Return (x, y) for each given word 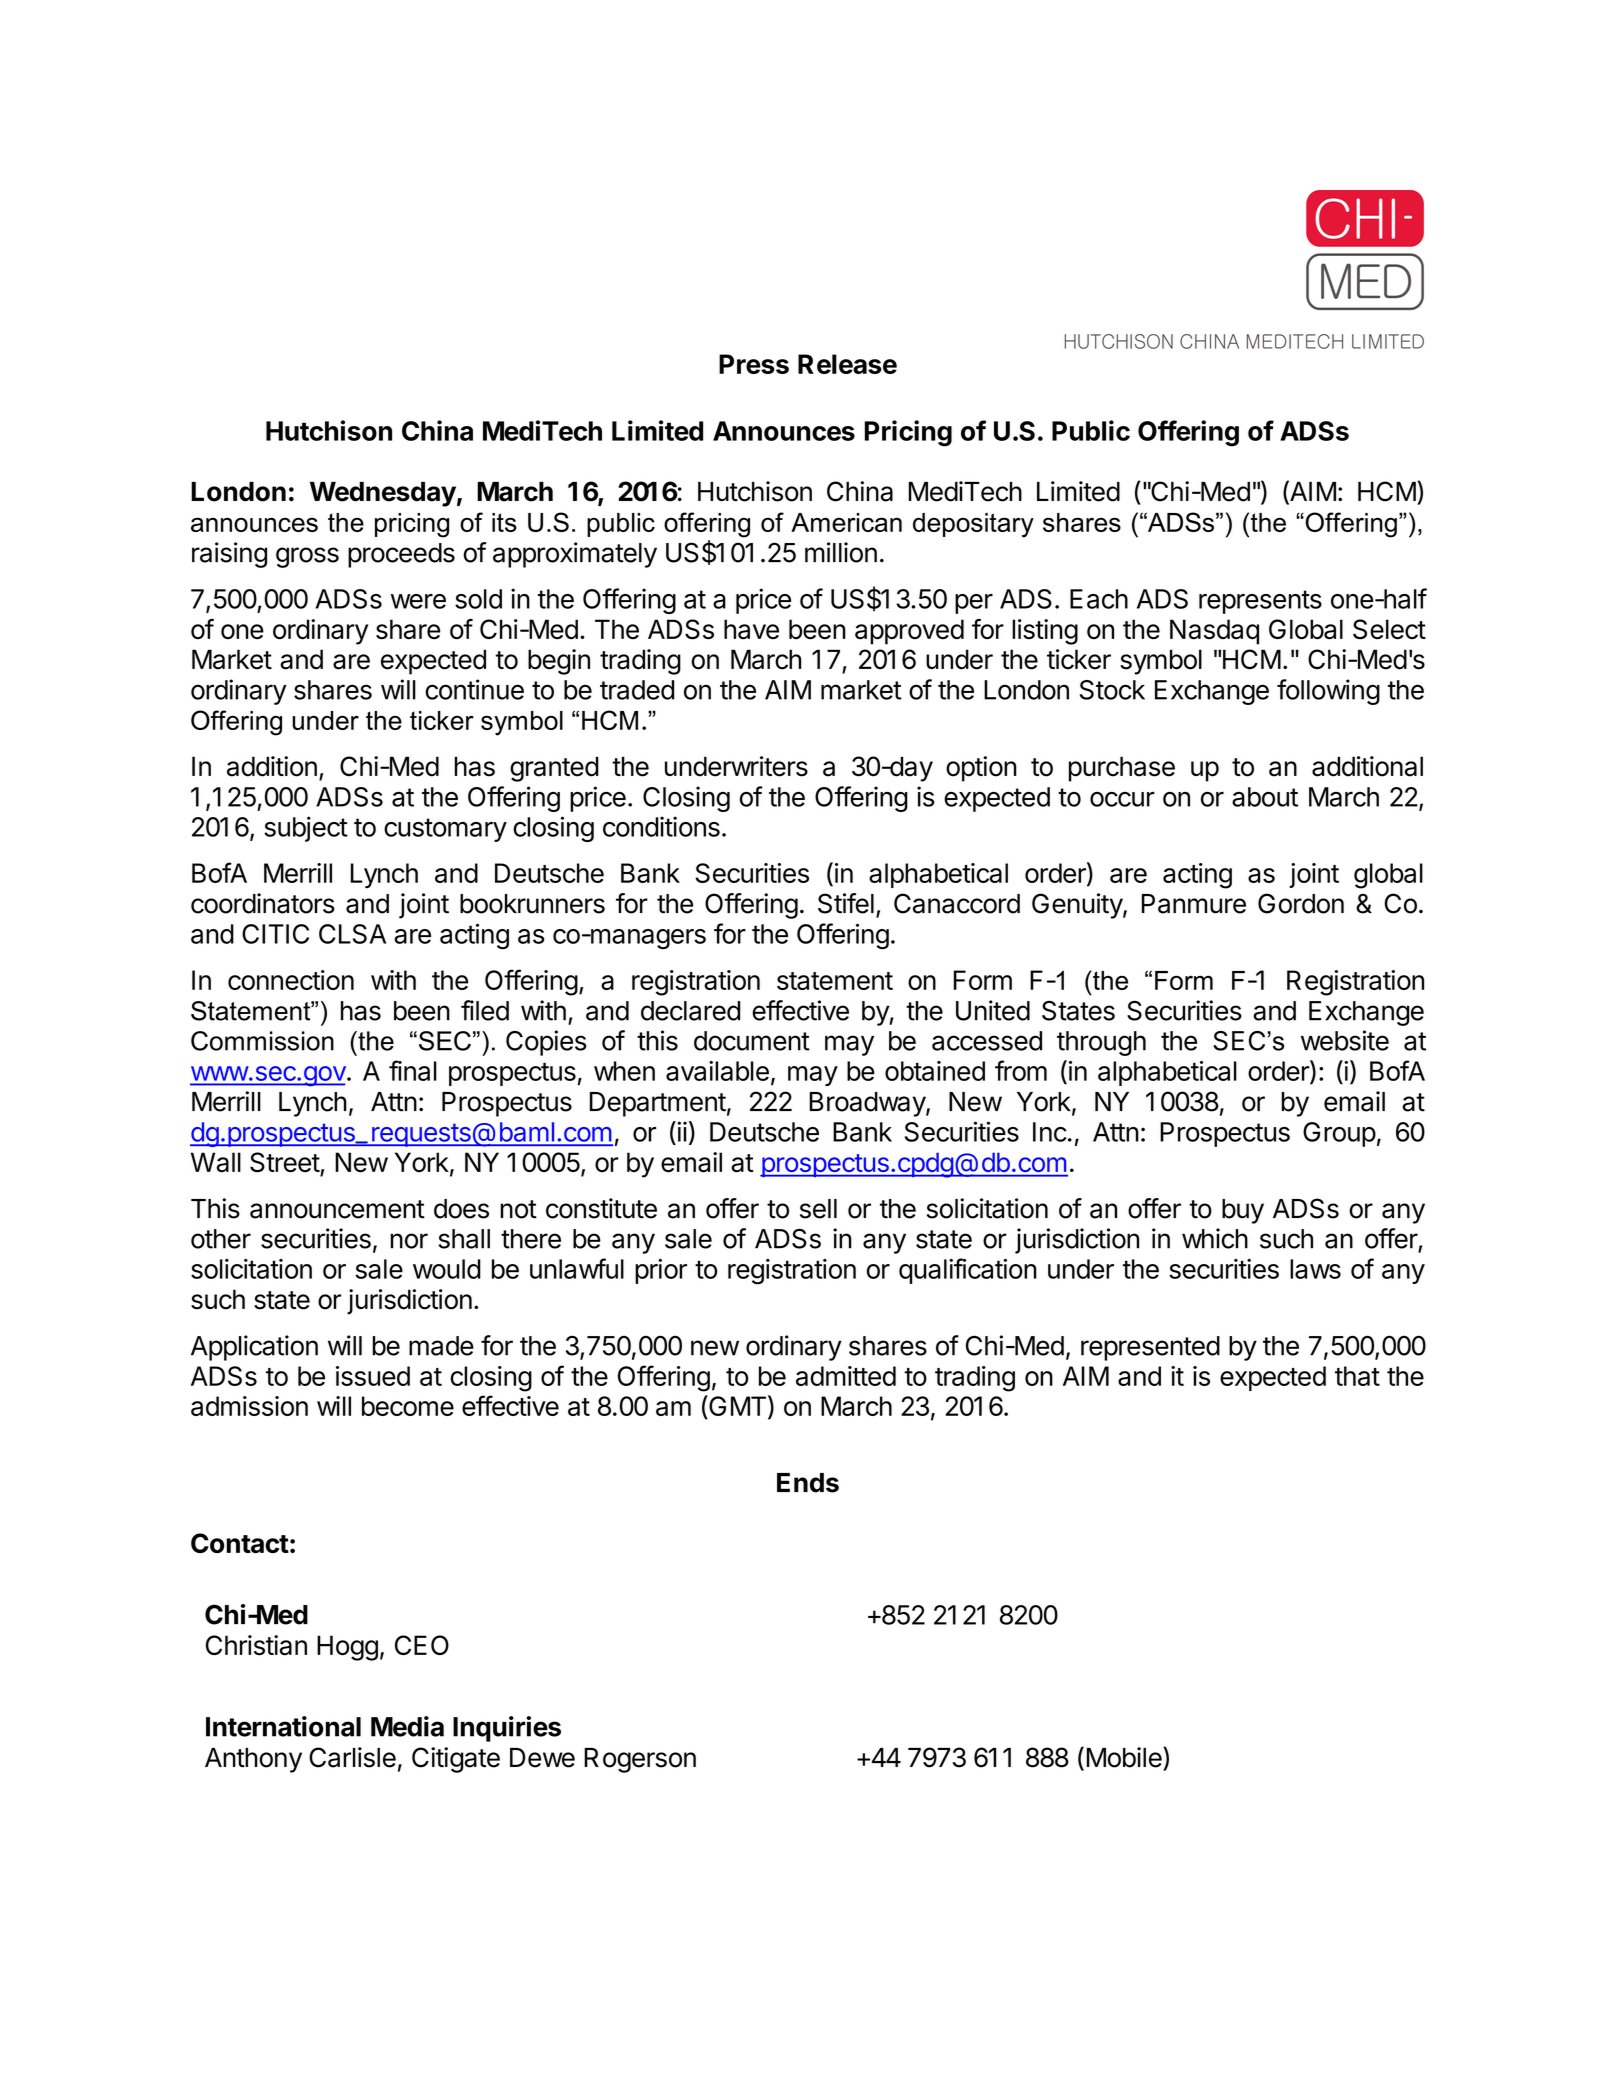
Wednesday (383, 494)
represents (1260, 602)
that (1357, 1376)
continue (474, 689)
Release (847, 364)
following (1328, 692)
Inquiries (507, 1729)
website (1345, 1040)
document (752, 1041)
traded (637, 690)
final (413, 1070)
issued (373, 1376)
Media (407, 1726)
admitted (846, 1376)
